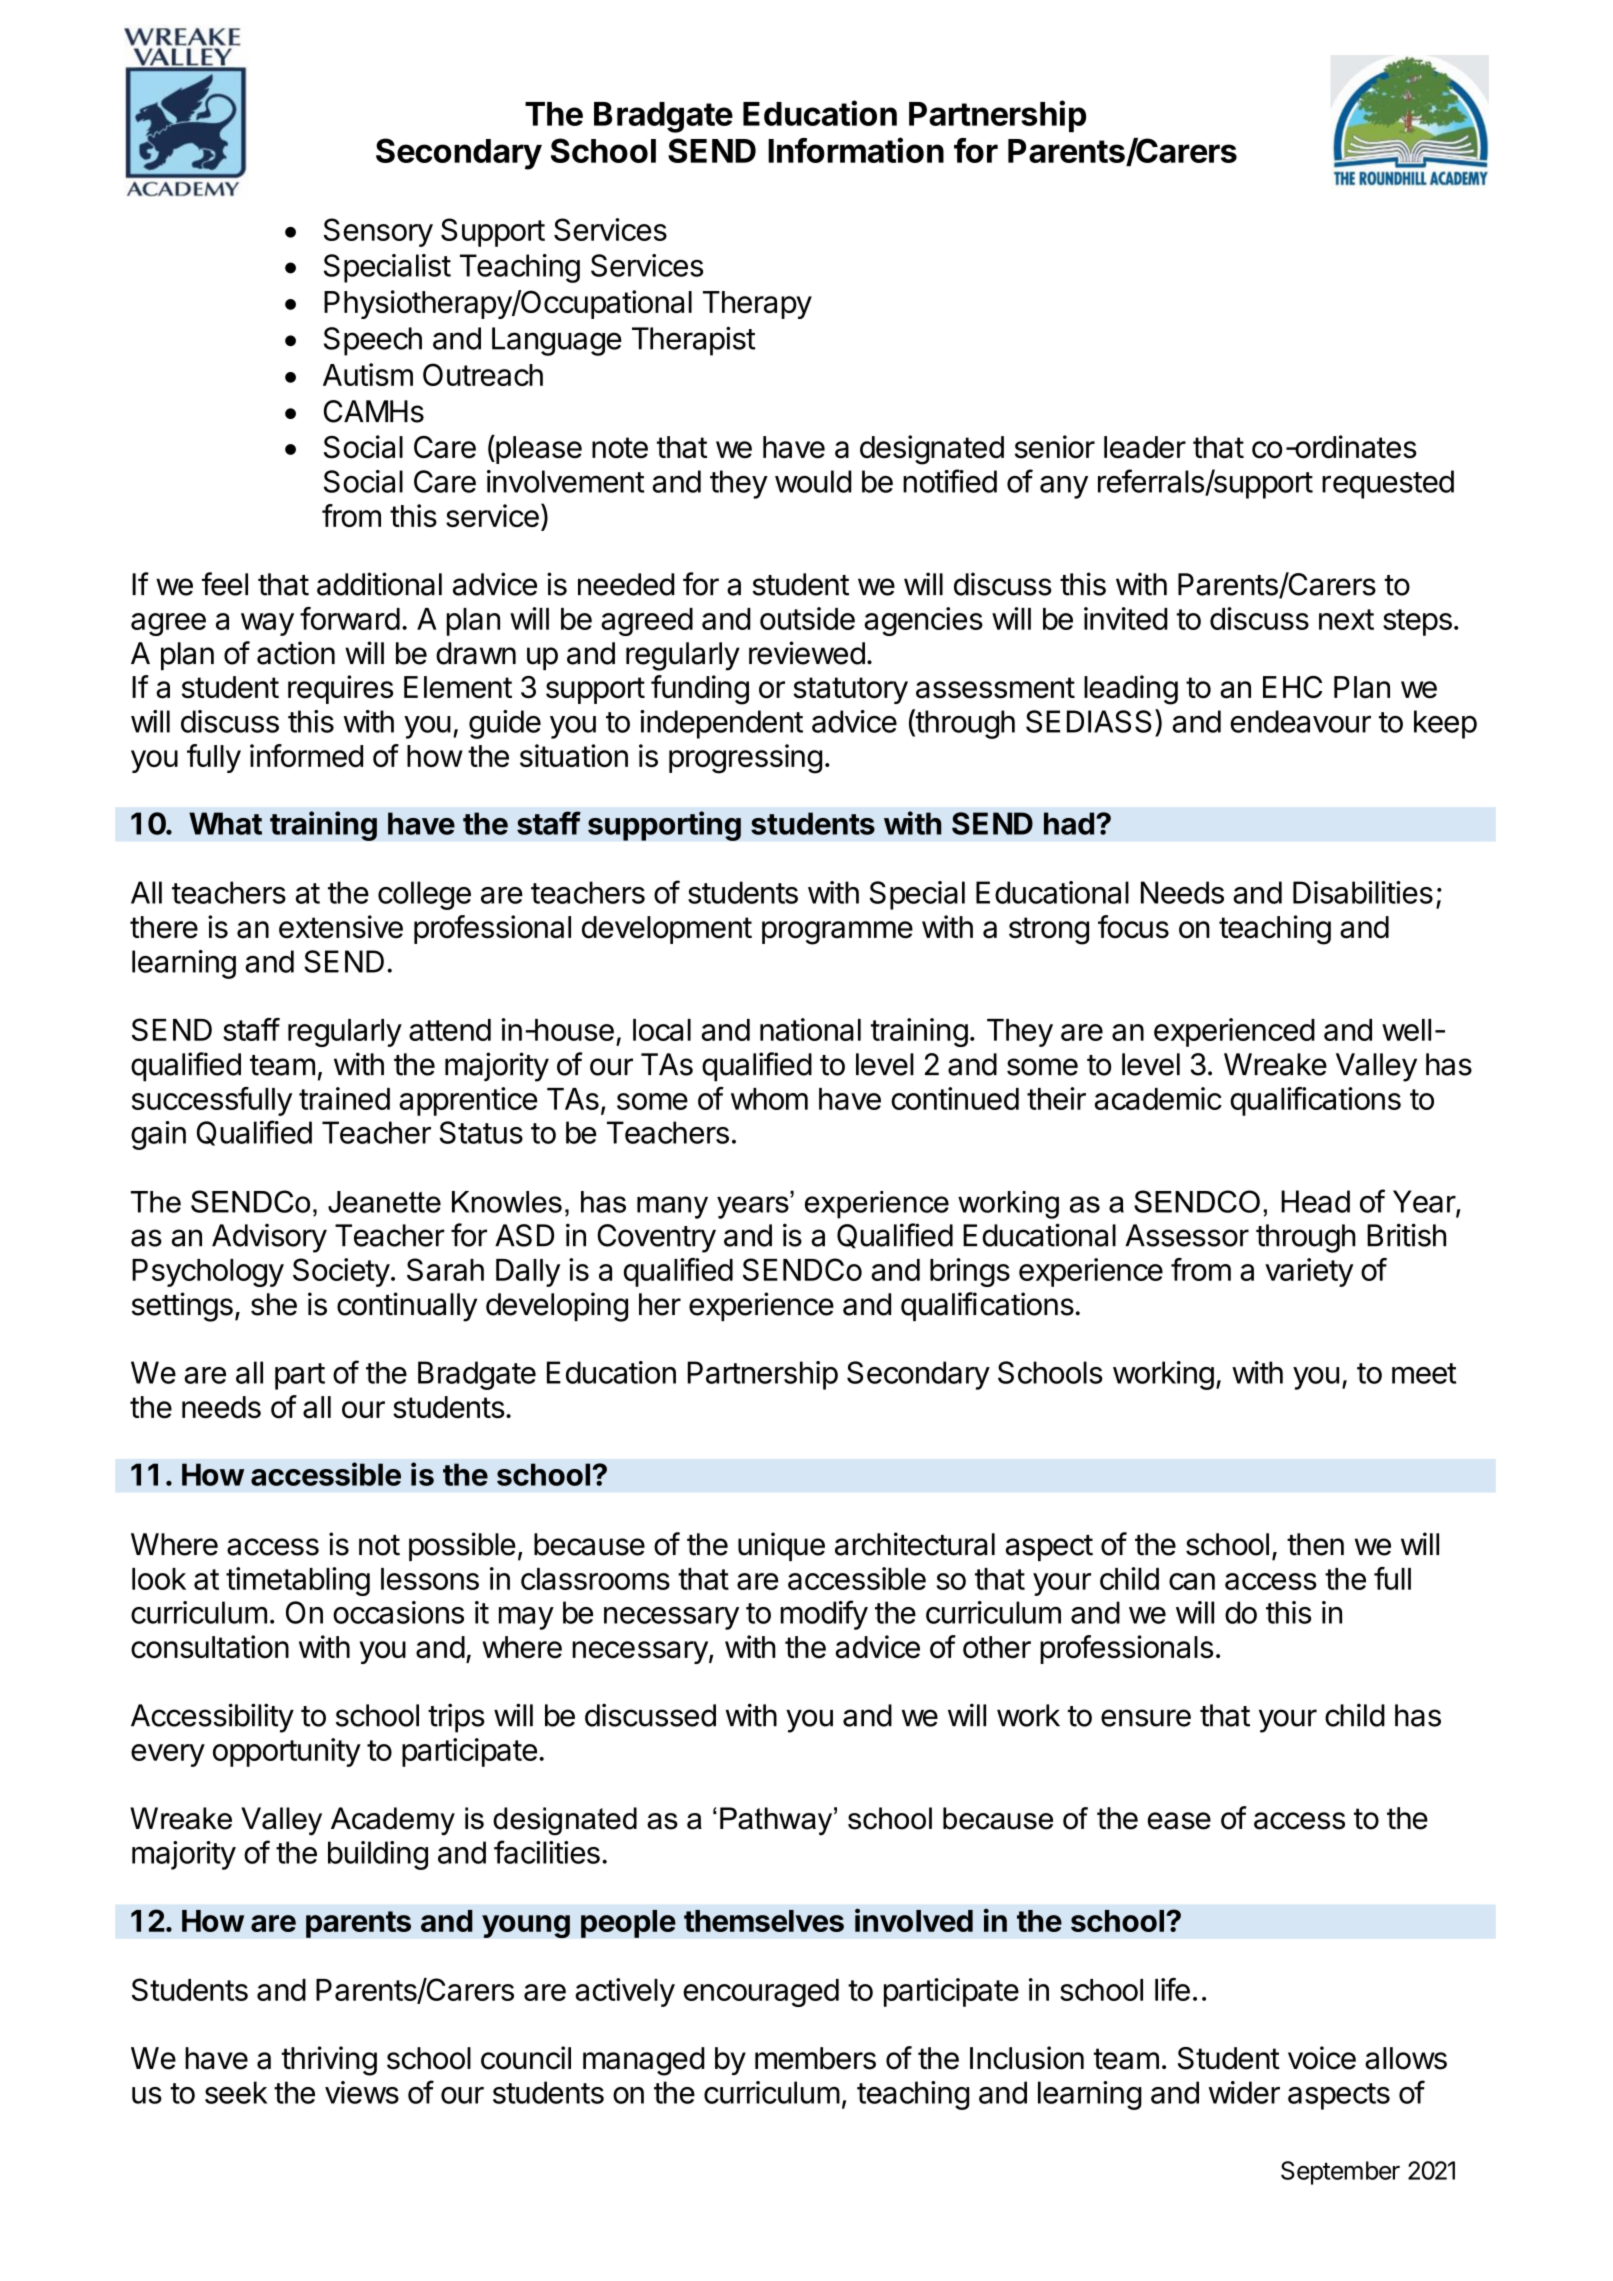 Image resolution: width=1613 pixels, height=2281 pixels. What do you see at coordinates (344, 1098) in the screenshot?
I see `trained` at bounding box center [344, 1098].
